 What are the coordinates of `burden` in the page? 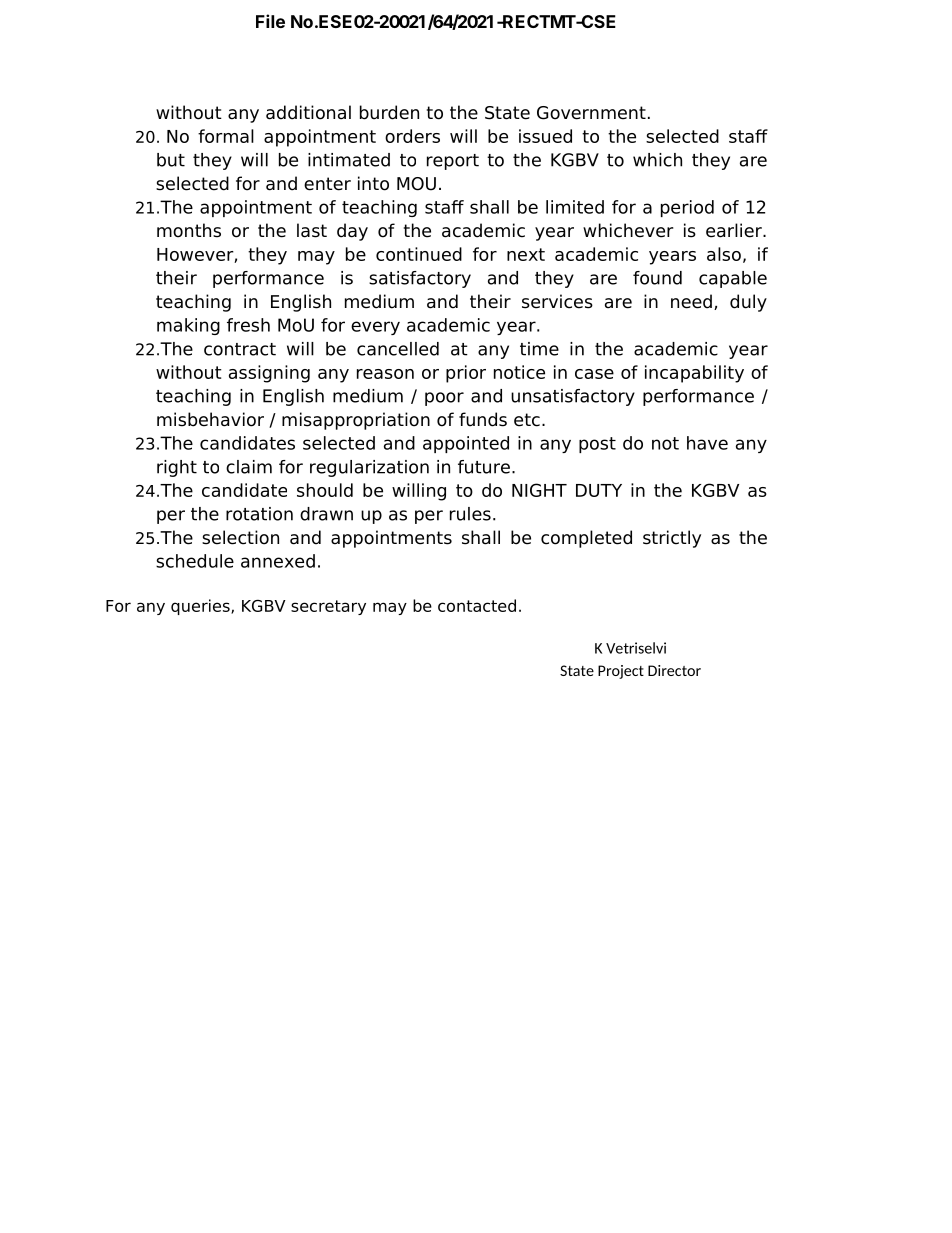 It's located at (389, 112).
